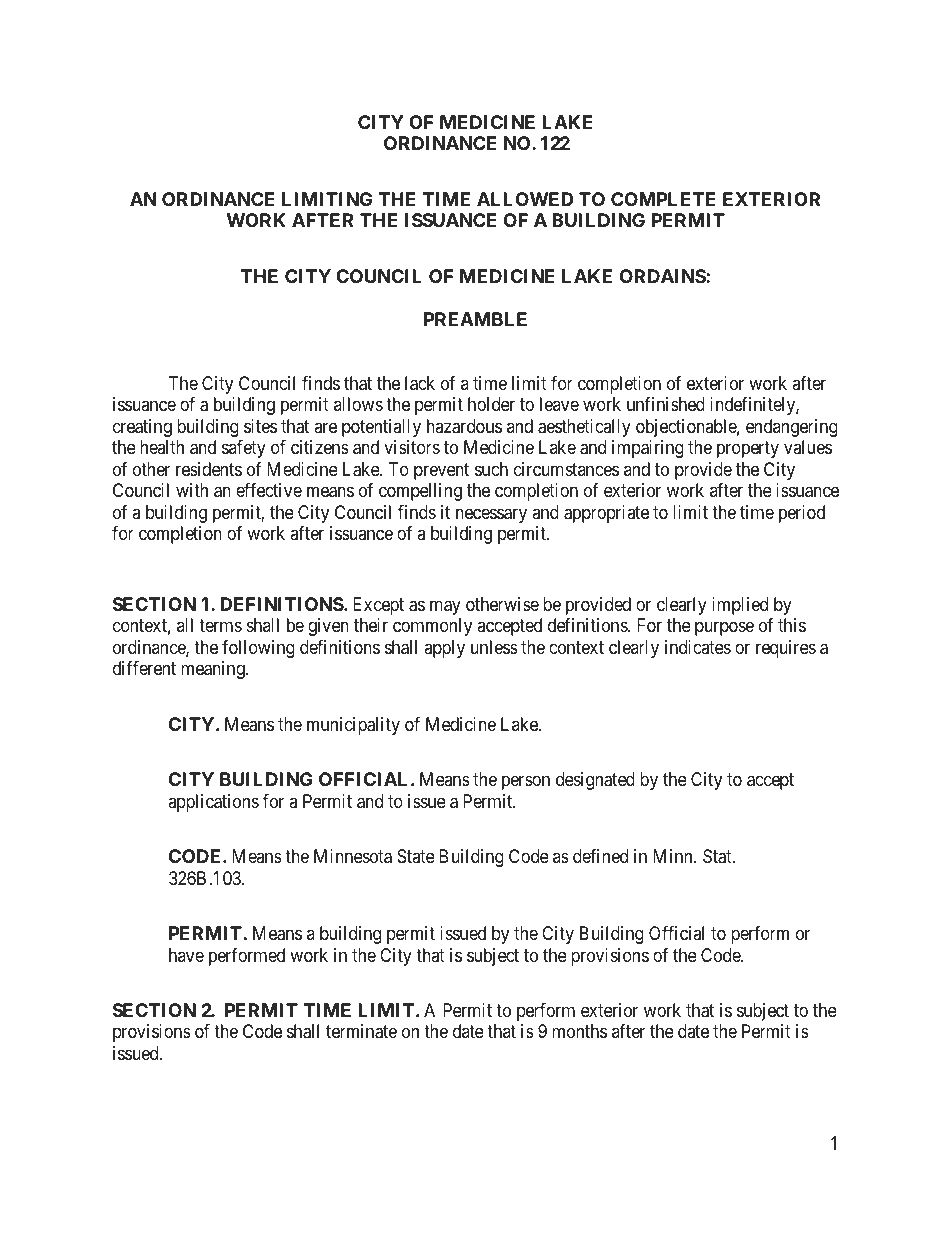  Describe the element at coordinates (186, 955) in the screenshot. I see `have` at that location.
